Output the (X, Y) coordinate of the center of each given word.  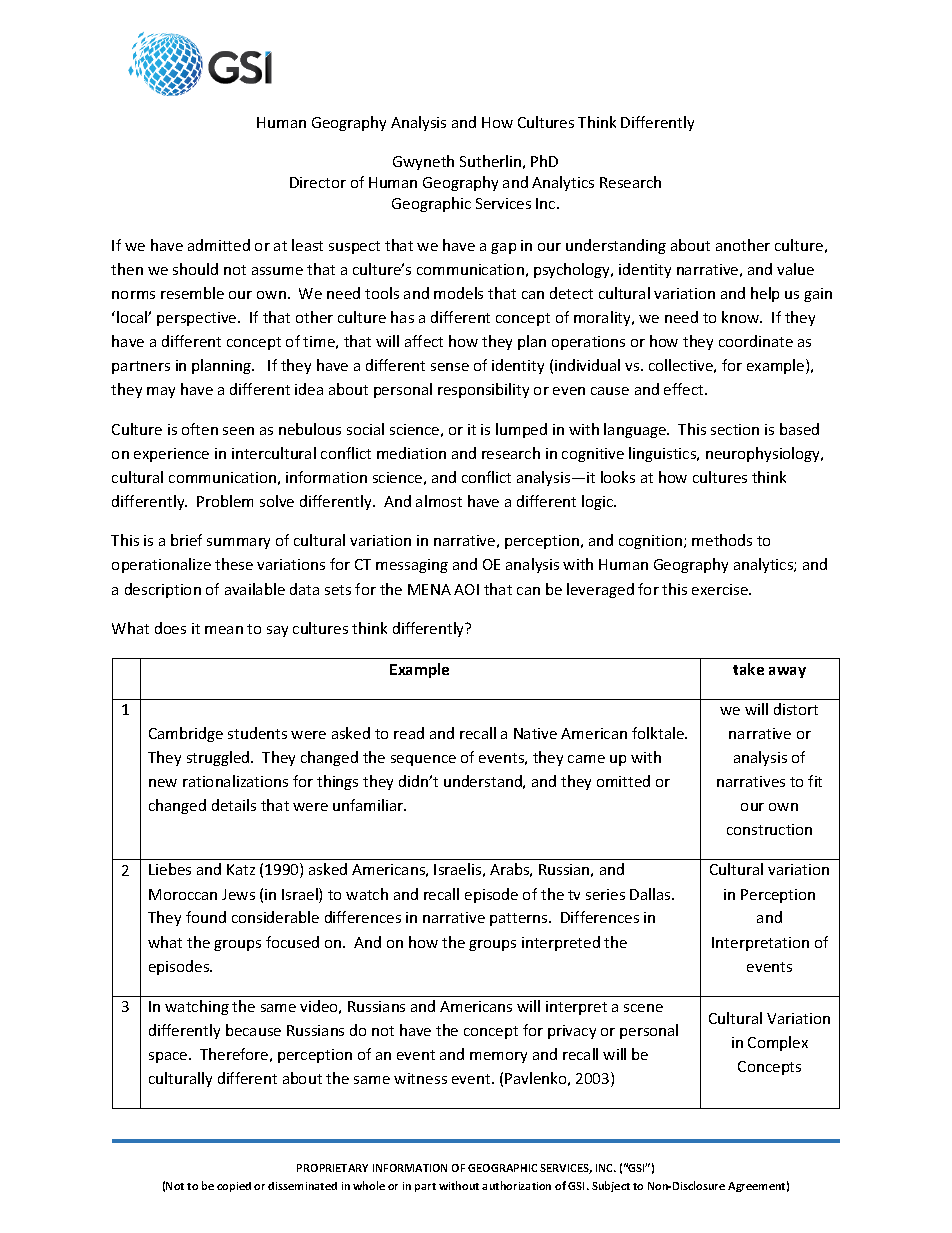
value (795, 269)
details (234, 805)
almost (439, 501)
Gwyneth (423, 162)
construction (769, 829)
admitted (219, 245)
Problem (225, 501)
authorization (516, 1185)
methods (722, 540)
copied (234, 1187)
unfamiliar (369, 805)
